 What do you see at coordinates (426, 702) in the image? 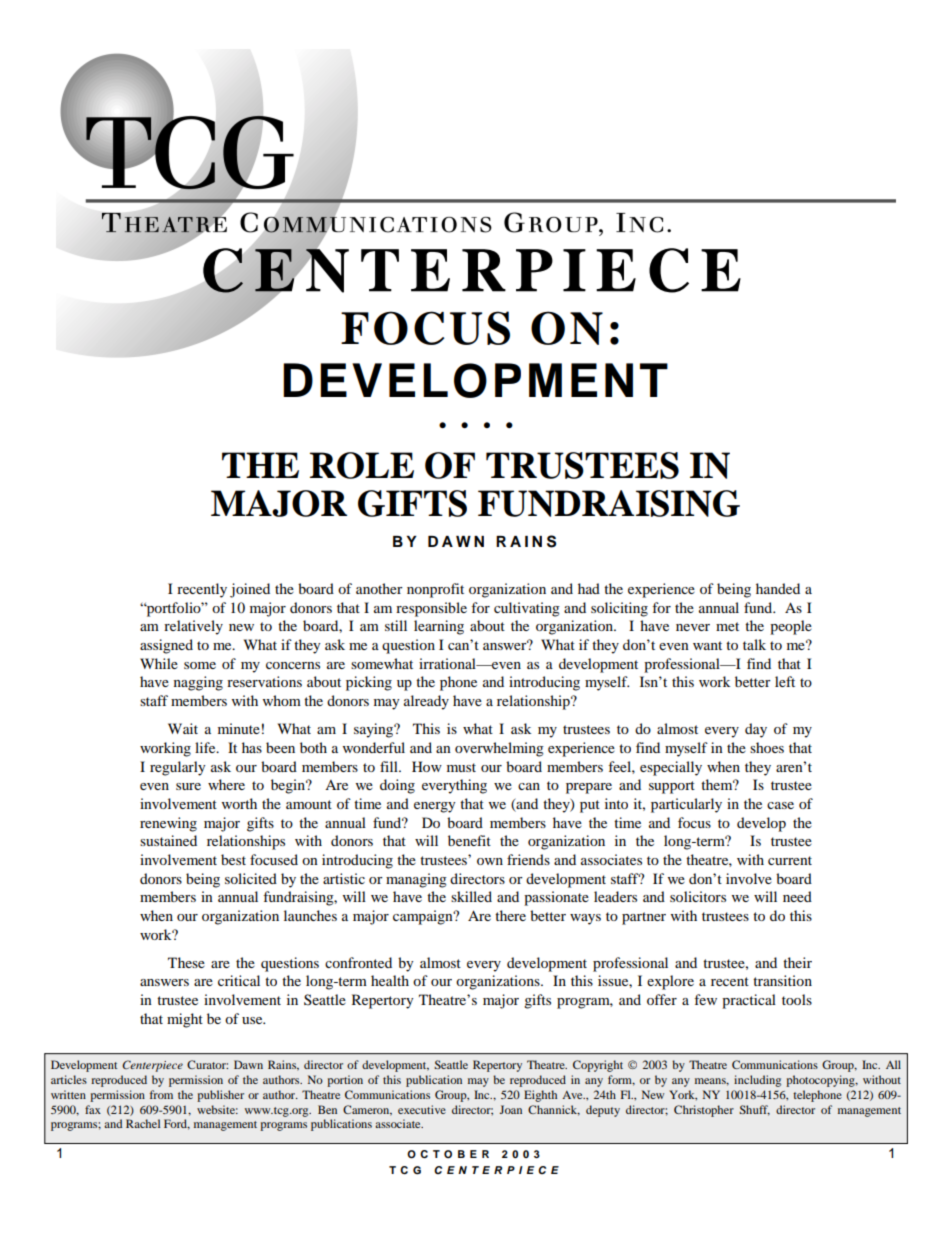
I see `already` at bounding box center [426, 702].
